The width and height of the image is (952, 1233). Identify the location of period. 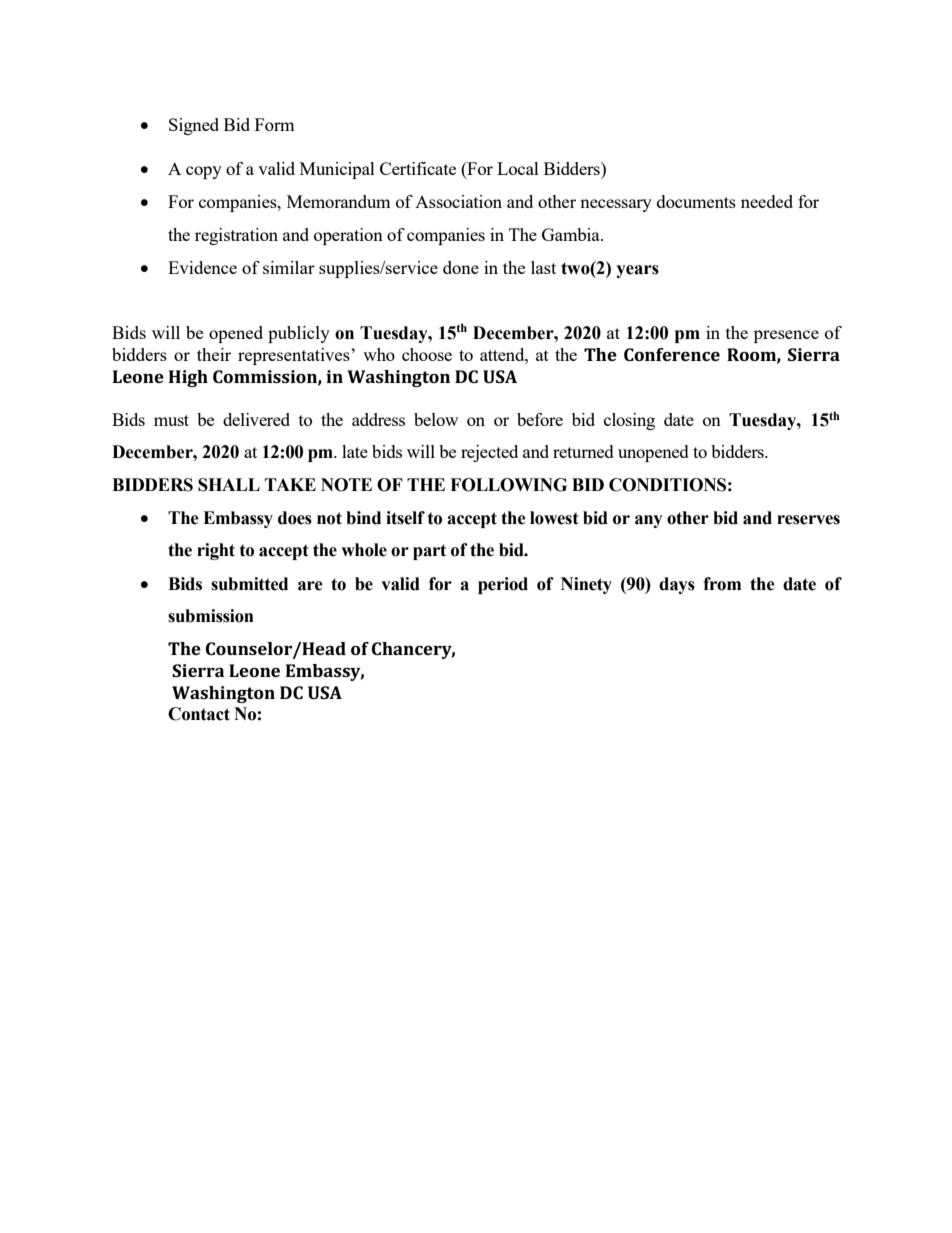
(503, 585).
